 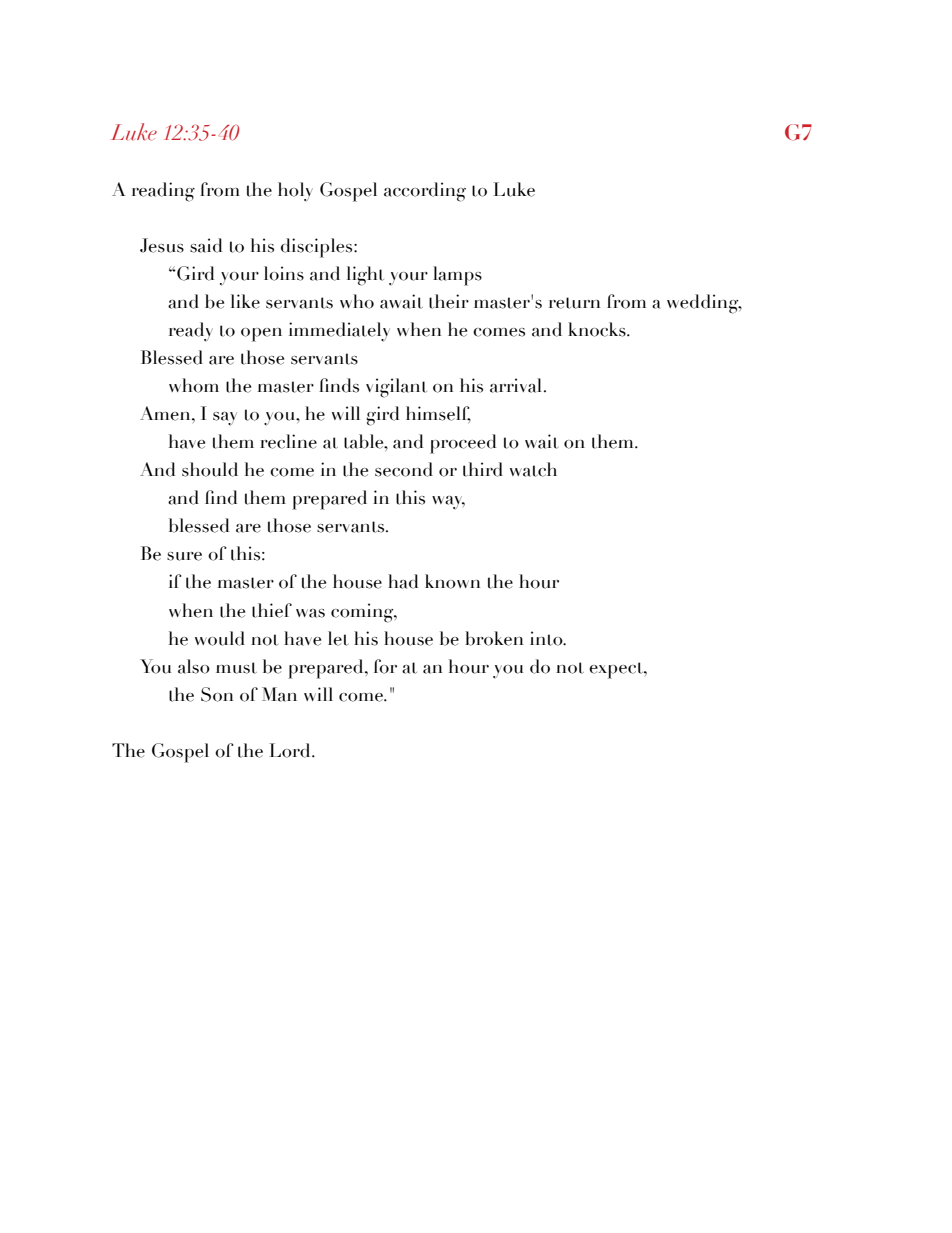 I want to click on according, so click(x=425, y=192).
